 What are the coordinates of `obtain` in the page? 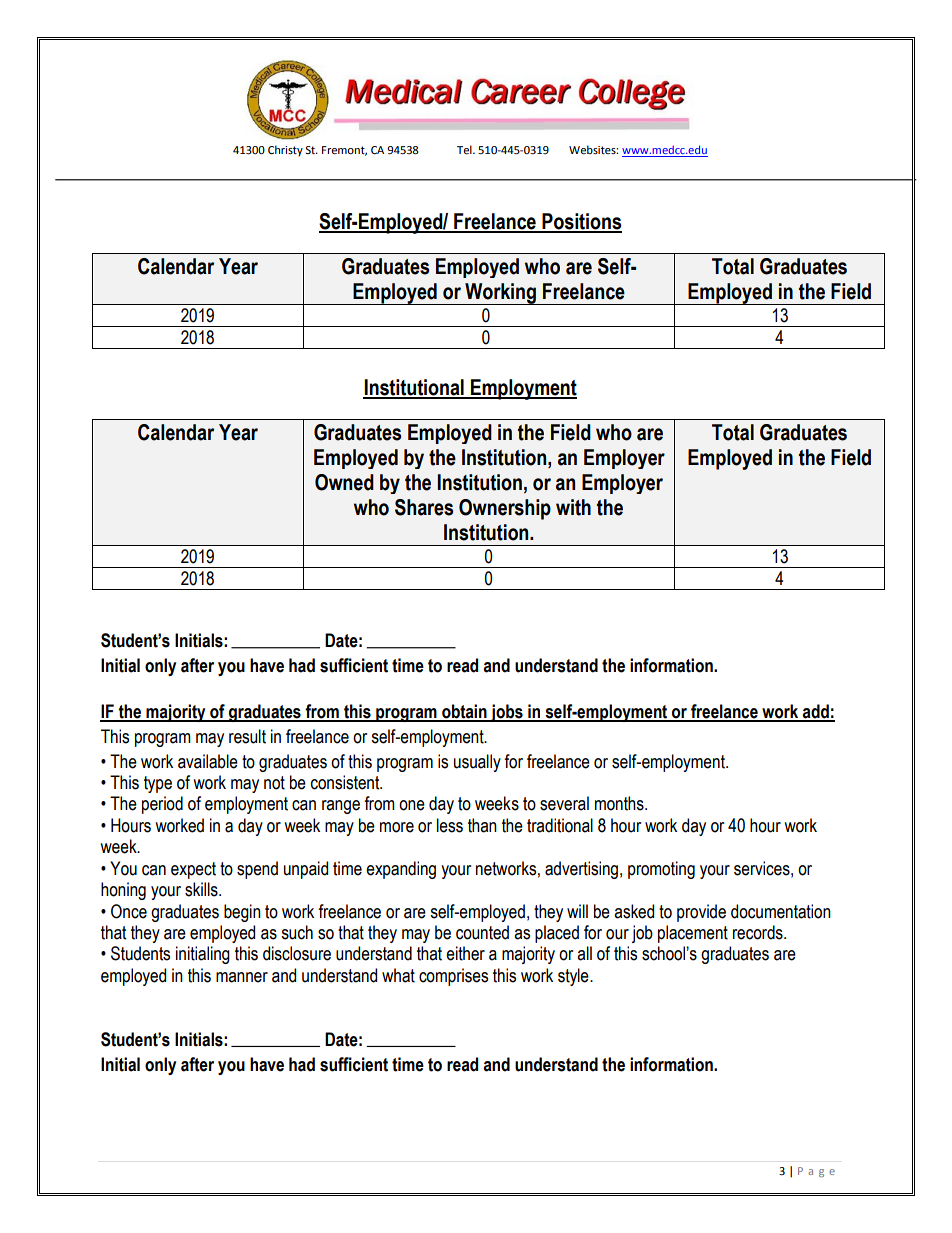 It's located at (464, 712).
